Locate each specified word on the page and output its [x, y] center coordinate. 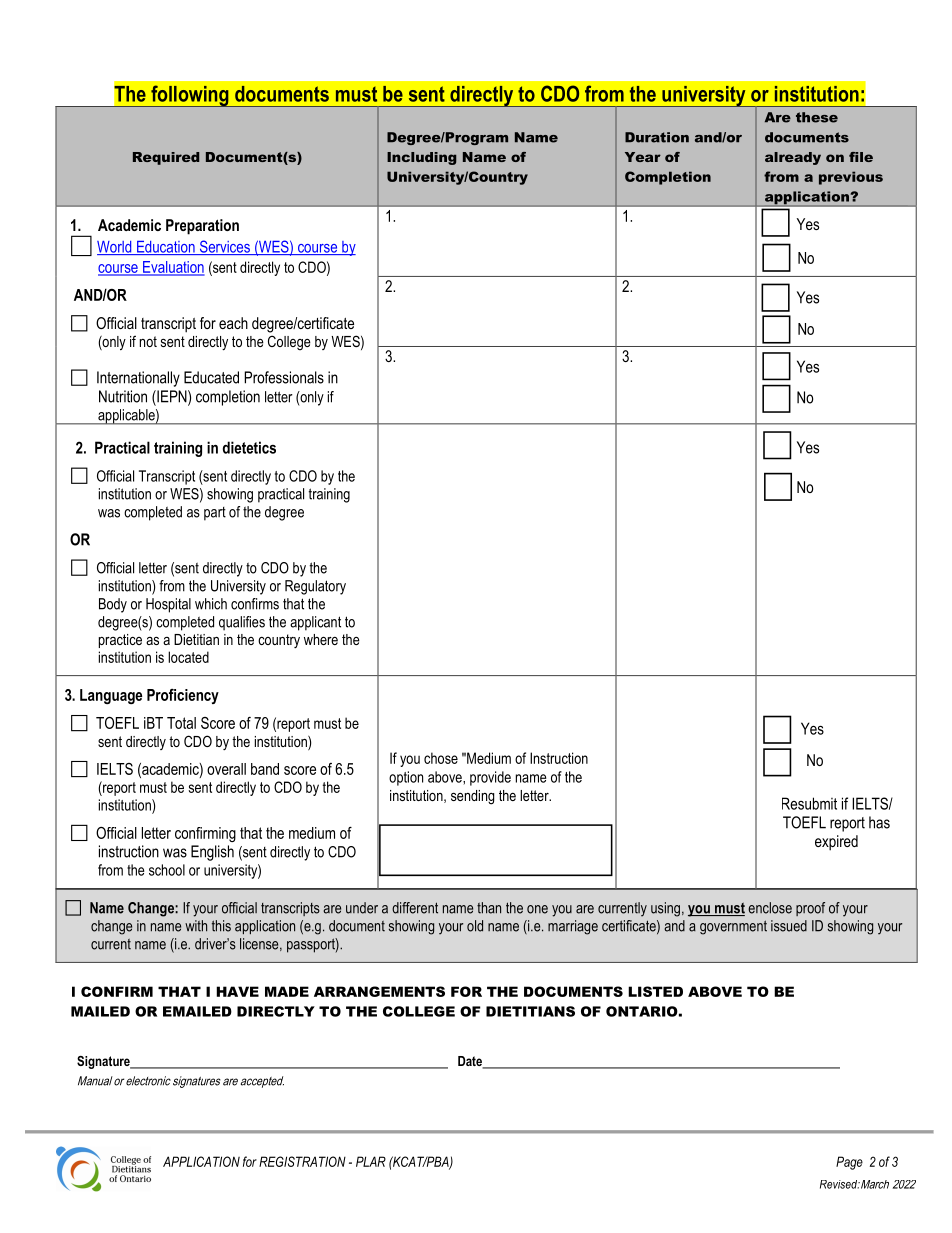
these [817, 117]
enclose [770, 908]
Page [849, 1163]
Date [471, 1062]
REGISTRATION [302, 1161]
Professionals [284, 377]
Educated [211, 377]
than [489, 908]
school [167, 870]
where [321, 639]
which [211, 604]
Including [421, 158]
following [190, 96]
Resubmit [809, 803]
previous [851, 178]
